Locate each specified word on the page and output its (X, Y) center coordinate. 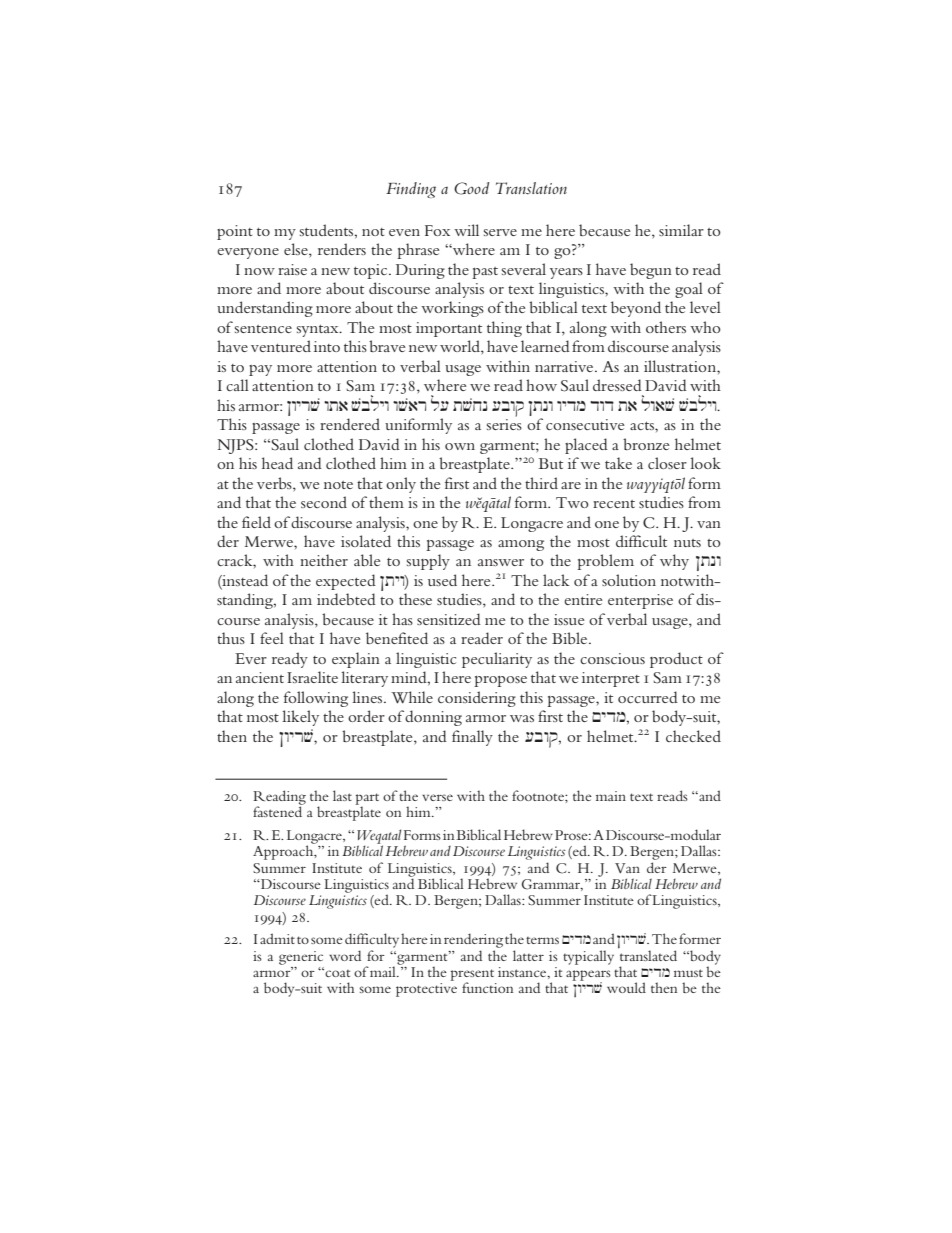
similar (681, 230)
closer (667, 463)
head (277, 463)
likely (300, 718)
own (460, 446)
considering (477, 699)
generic (301, 958)
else (297, 250)
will (466, 230)
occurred (648, 697)
